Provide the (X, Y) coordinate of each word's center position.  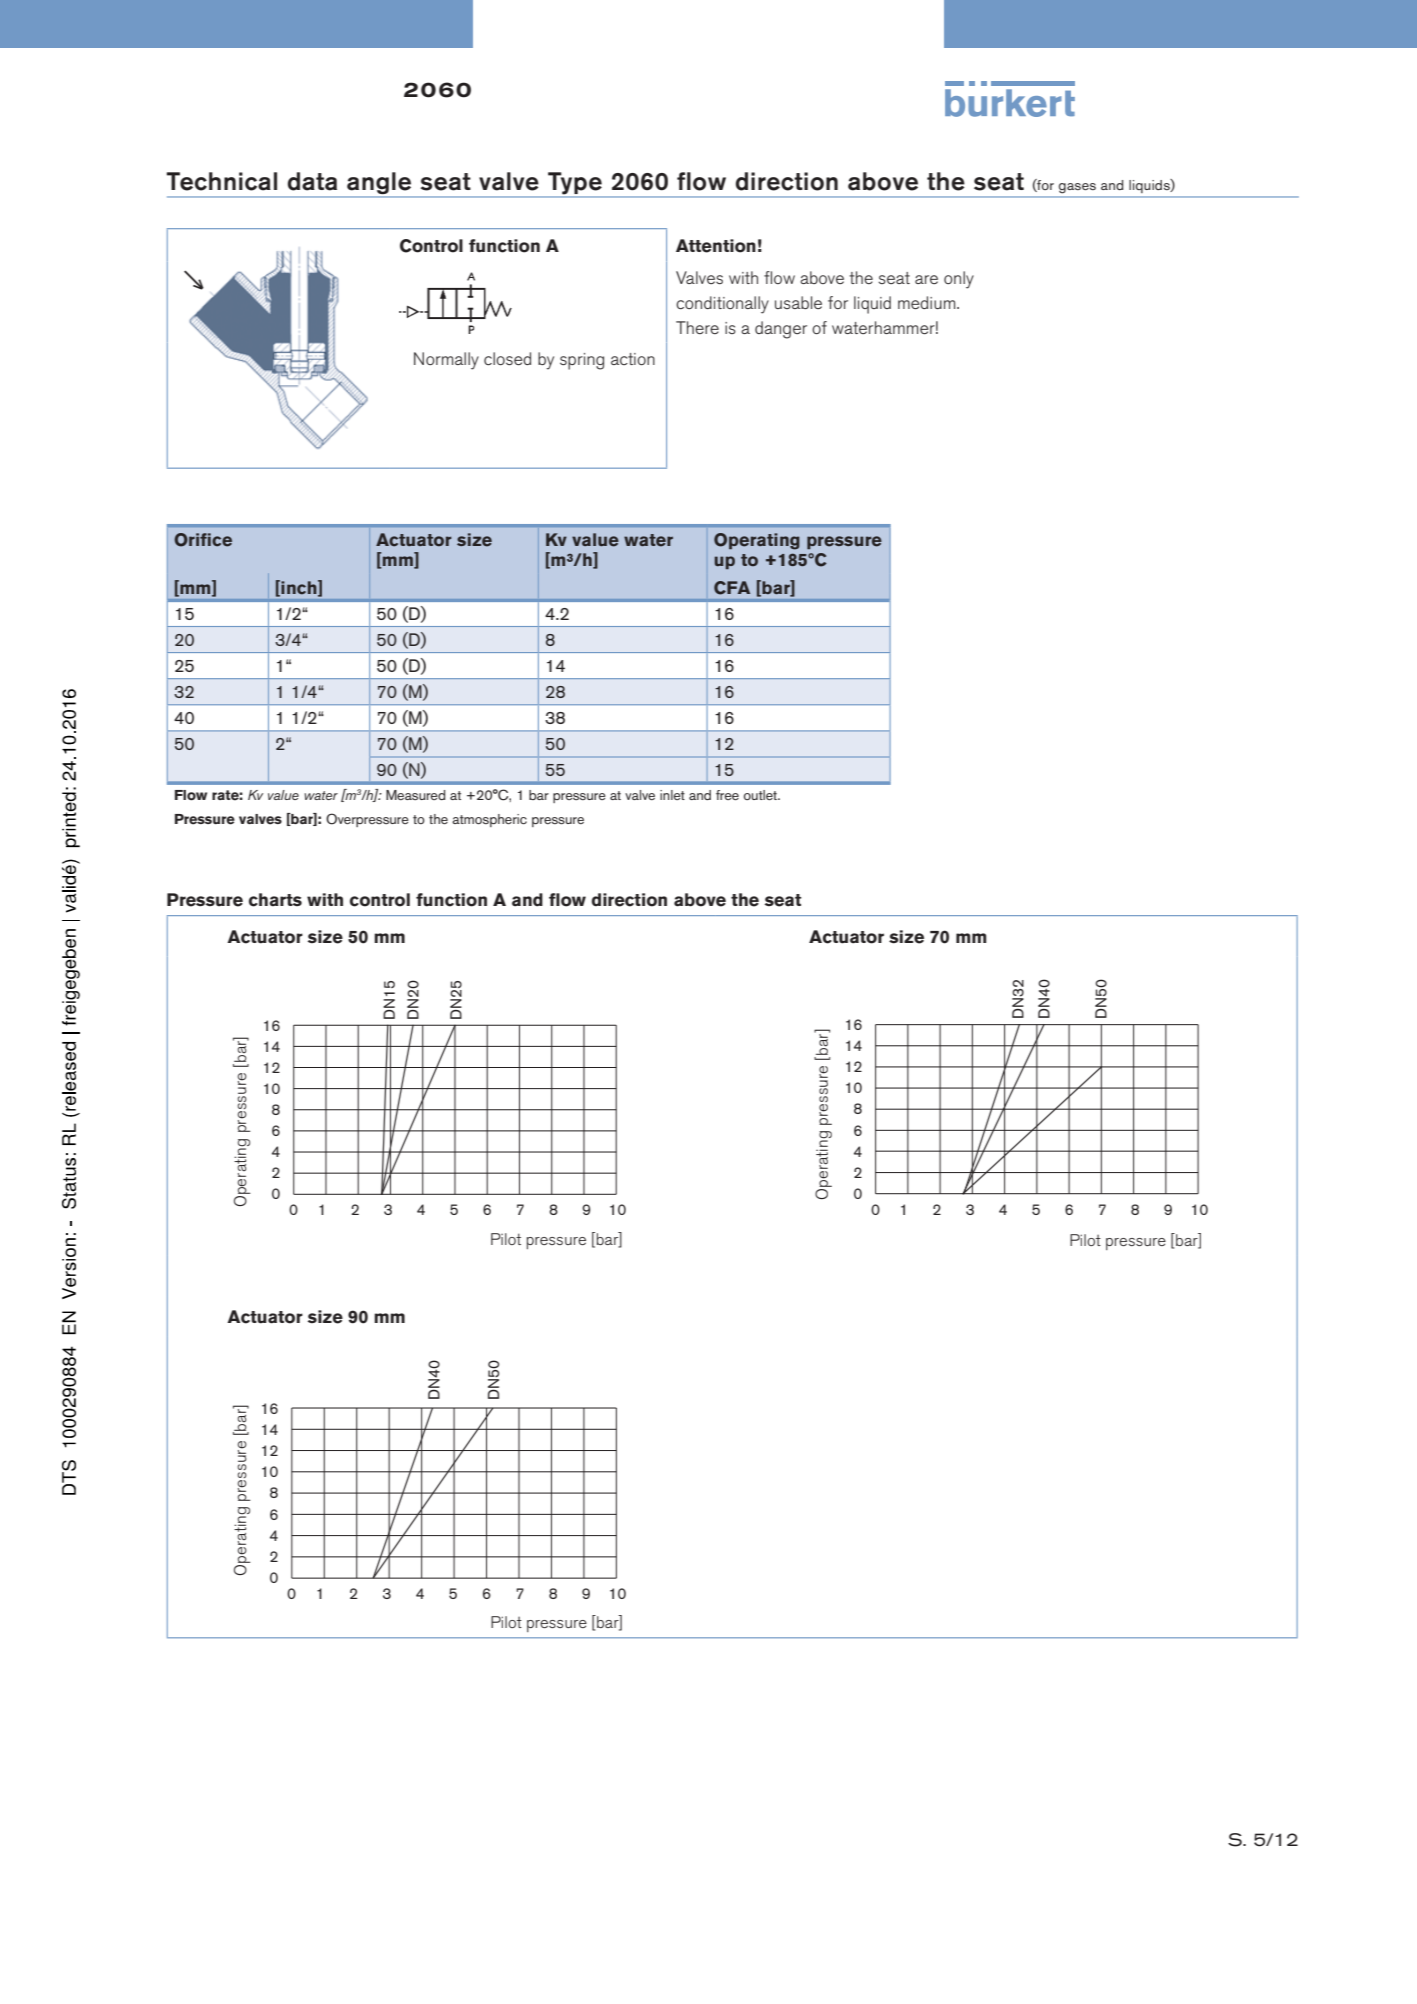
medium (928, 303)
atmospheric (489, 820)
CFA (732, 588)
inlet (672, 795)
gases (1077, 188)
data (312, 181)
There (697, 327)
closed (507, 359)
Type (575, 183)
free (727, 795)
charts (275, 900)
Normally (446, 361)
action (633, 359)
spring (582, 361)
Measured (415, 795)
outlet (761, 795)
